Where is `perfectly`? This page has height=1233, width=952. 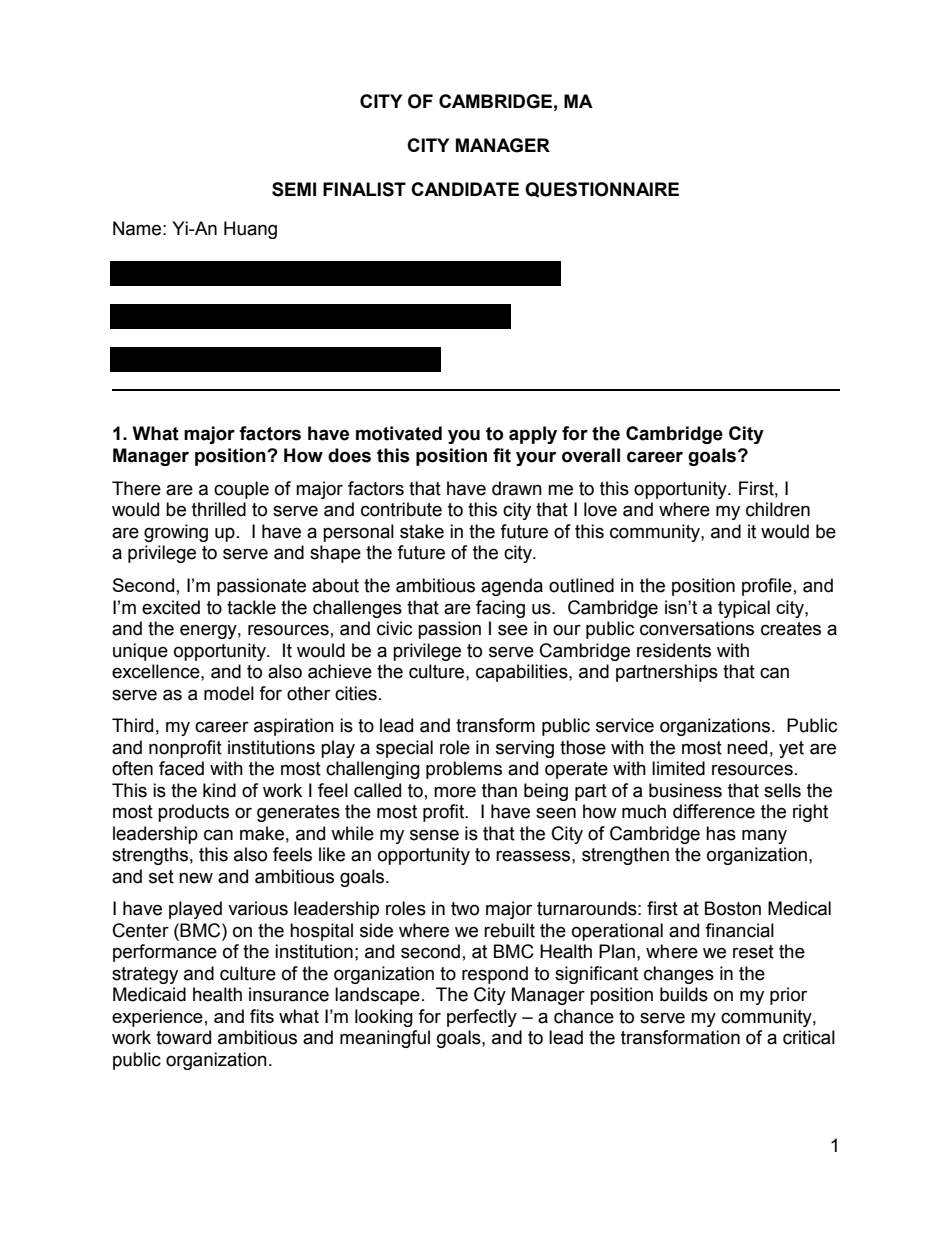 perfectly is located at coordinates (482, 1018).
